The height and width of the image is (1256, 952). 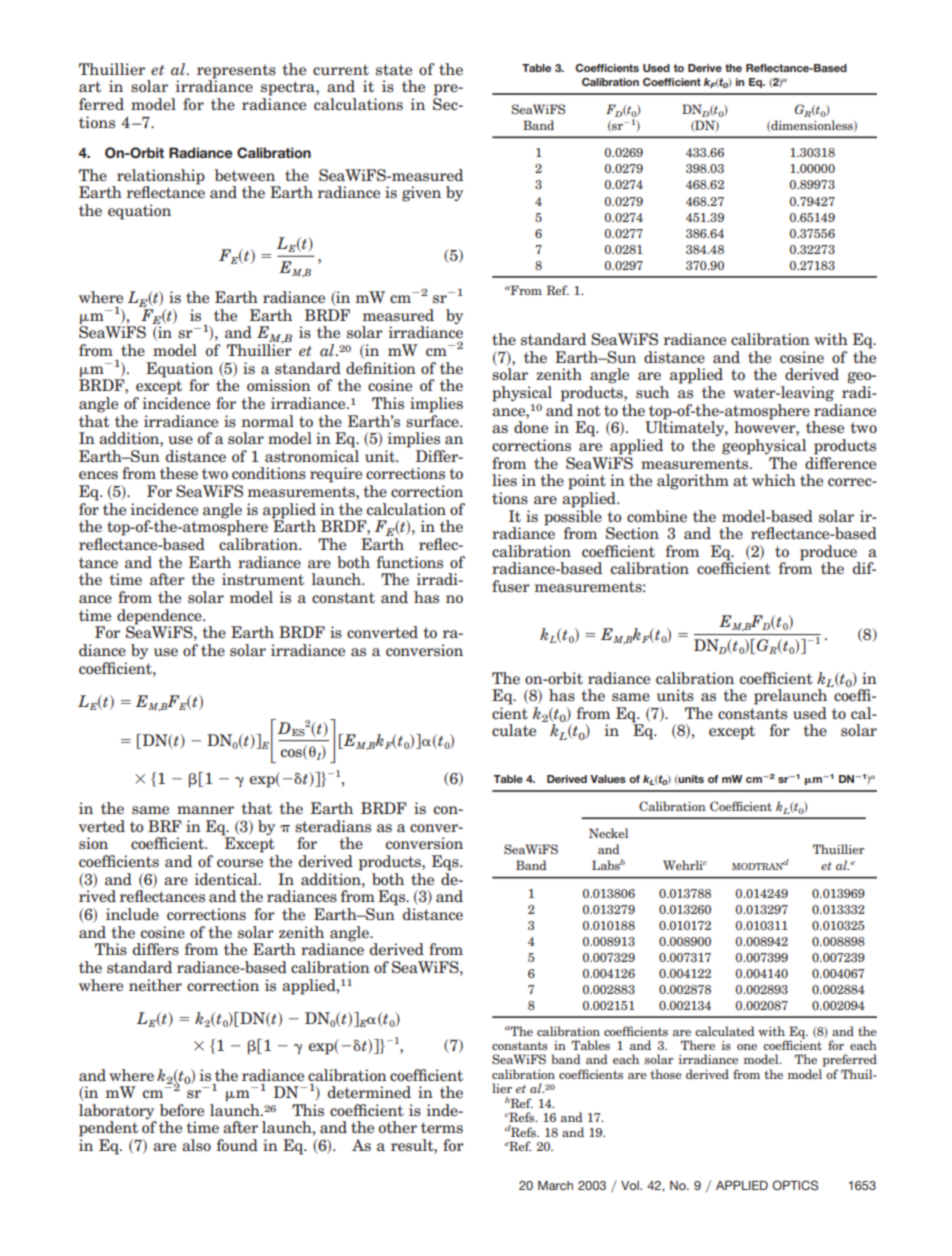 I want to click on state, so click(x=394, y=69).
